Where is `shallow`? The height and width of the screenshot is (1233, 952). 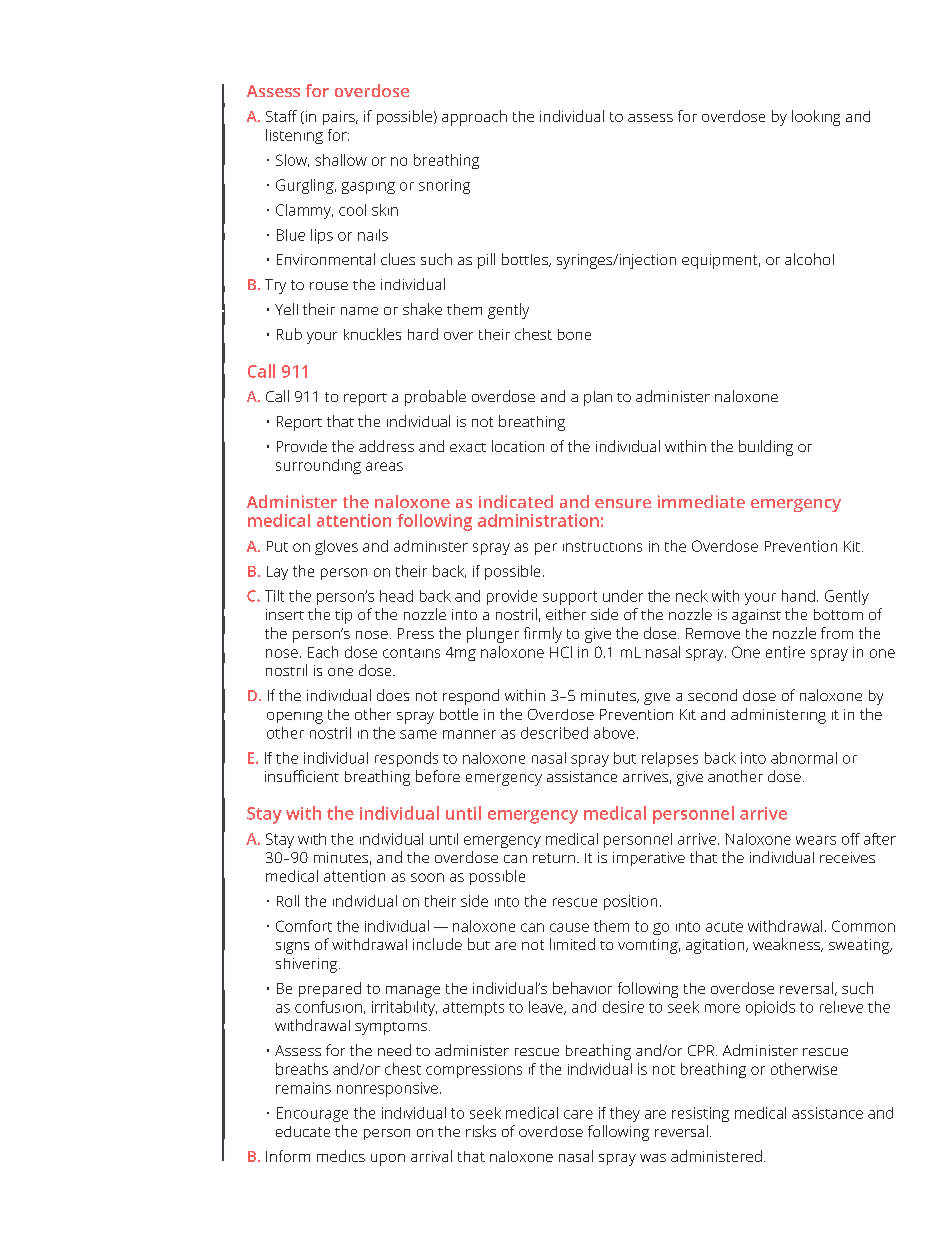 shallow is located at coordinates (341, 160).
